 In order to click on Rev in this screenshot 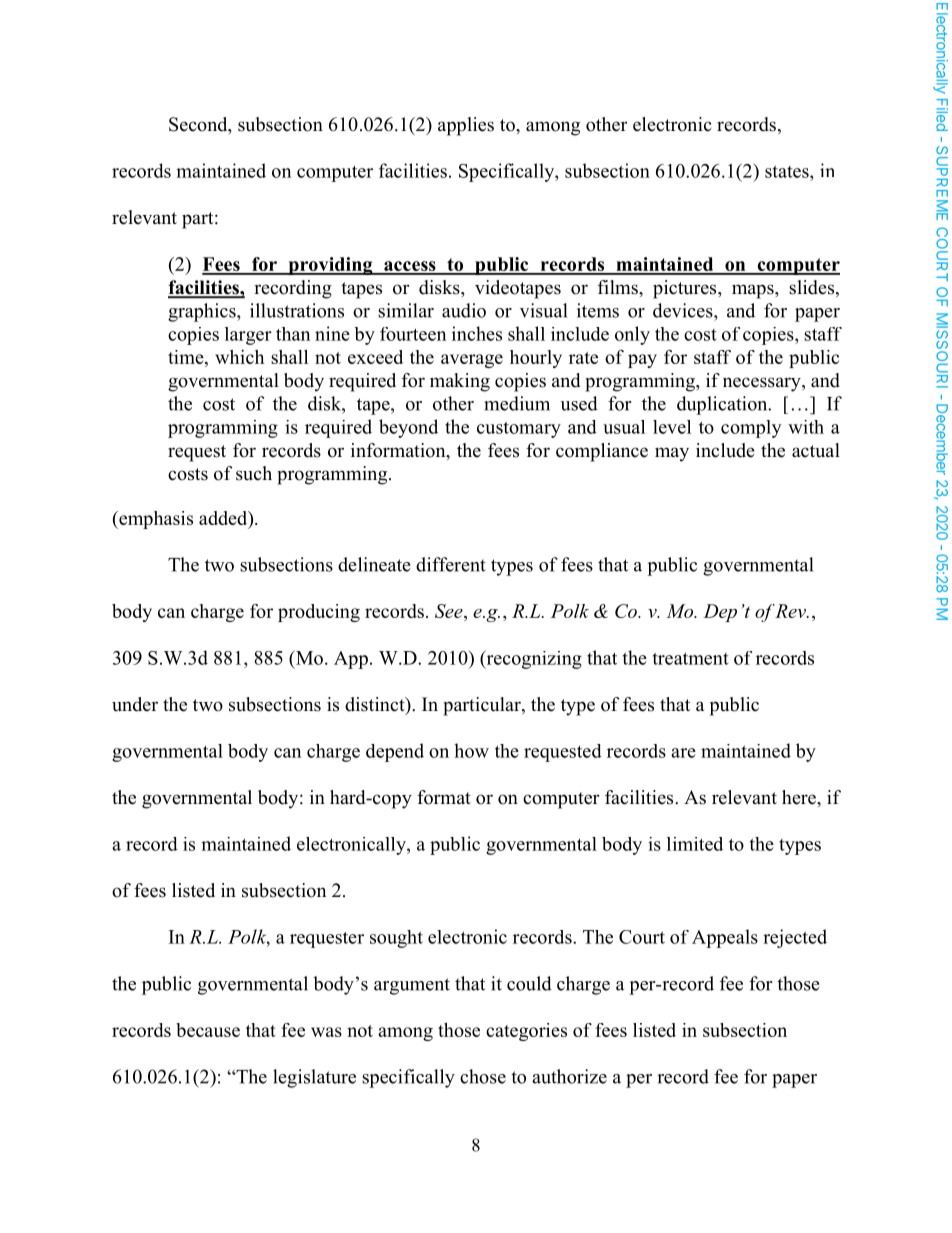, I will do `click(791, 611)`.
